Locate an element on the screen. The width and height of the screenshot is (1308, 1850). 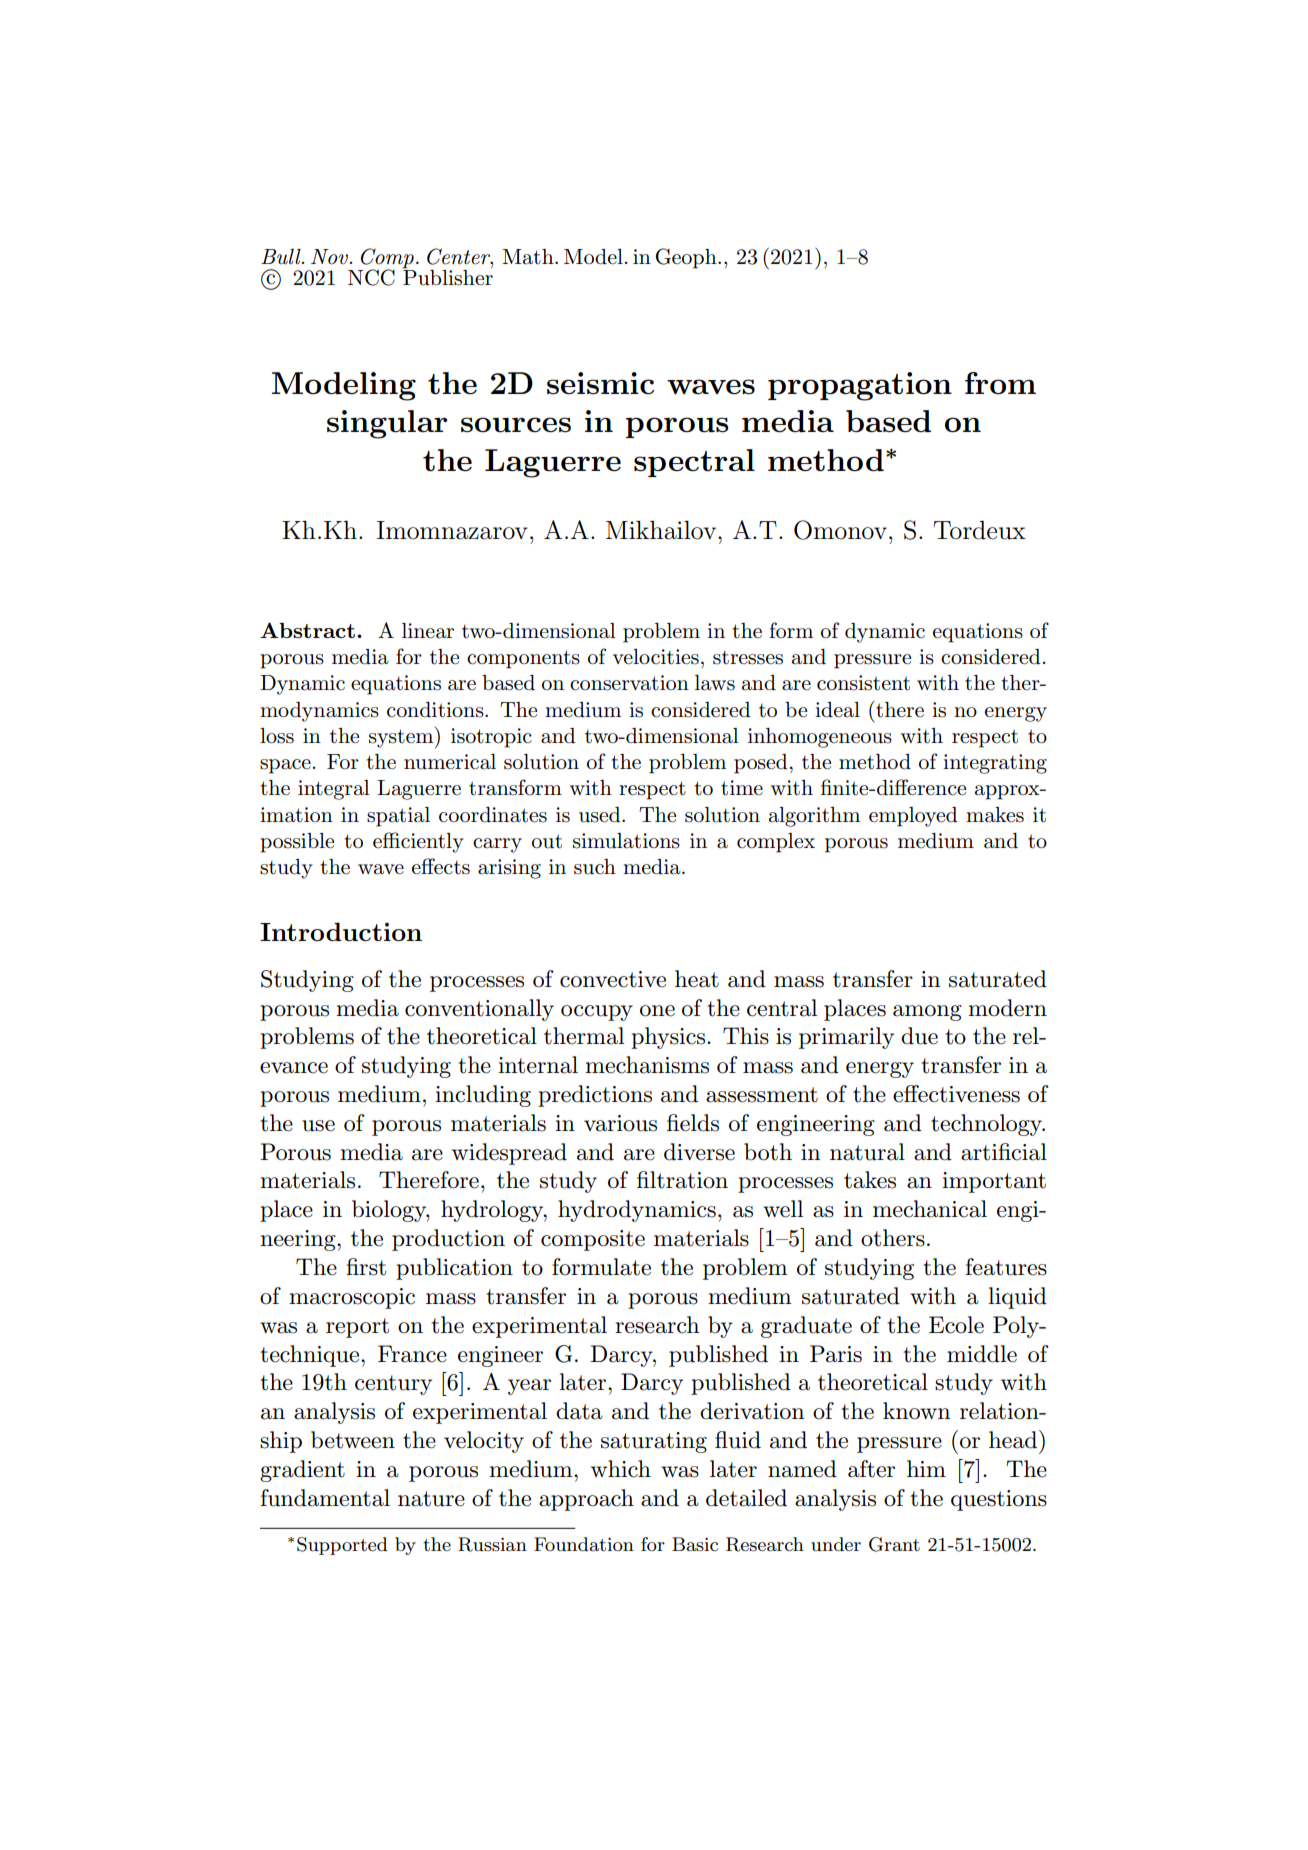
including is located at coordinates (483, 1096).
